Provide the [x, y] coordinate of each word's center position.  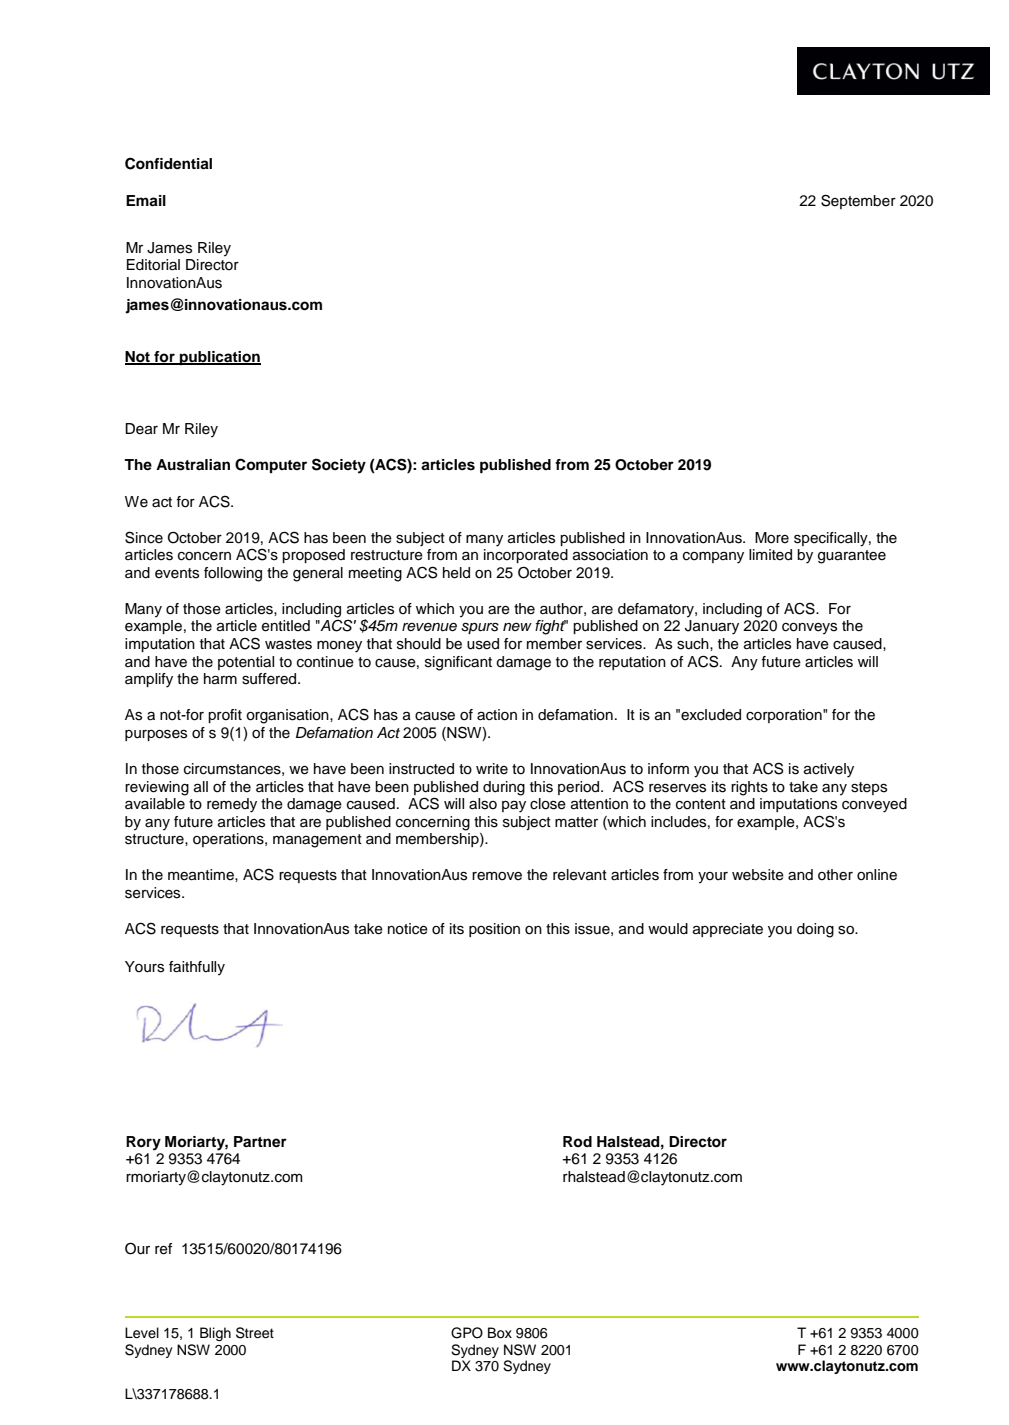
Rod [577, 1142]
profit [225, 716]
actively [829, 770]
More [772, 538]
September [858, 201]
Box [500, 1333]
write [492, 769]
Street [255, 1333]
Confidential [168, 163]
